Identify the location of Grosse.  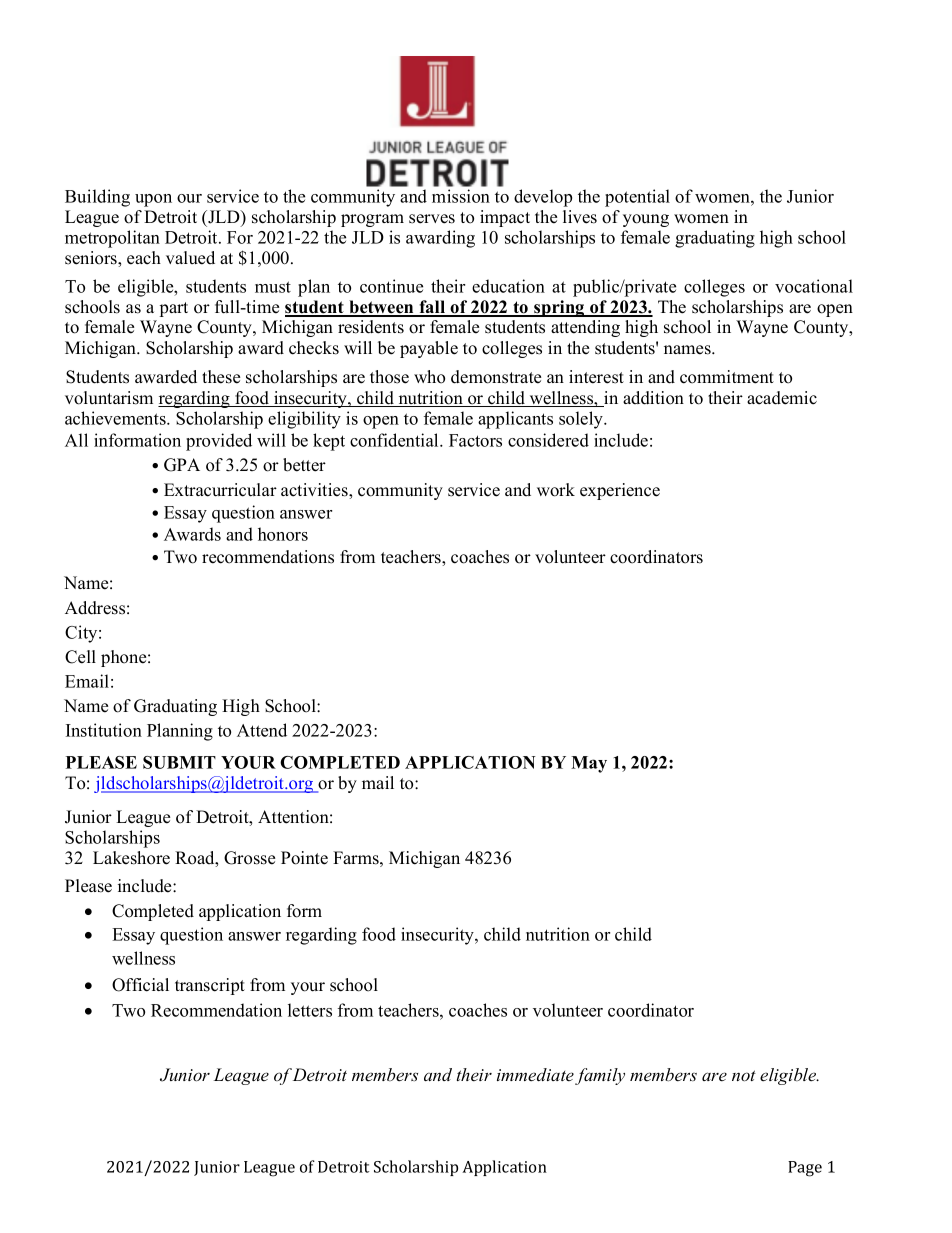
(249, 858).
